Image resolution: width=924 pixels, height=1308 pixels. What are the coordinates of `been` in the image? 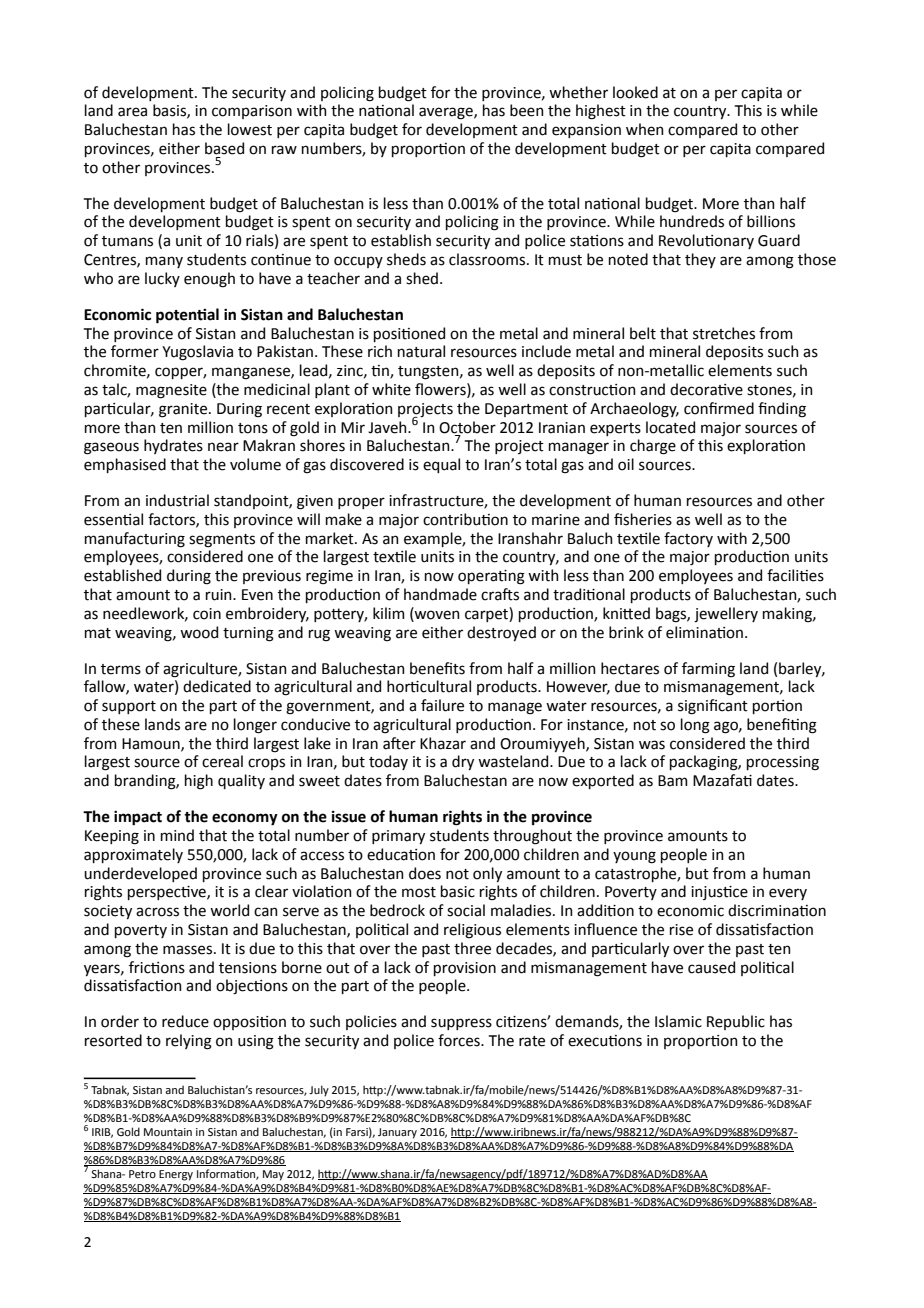 It's located at (527, 110).
